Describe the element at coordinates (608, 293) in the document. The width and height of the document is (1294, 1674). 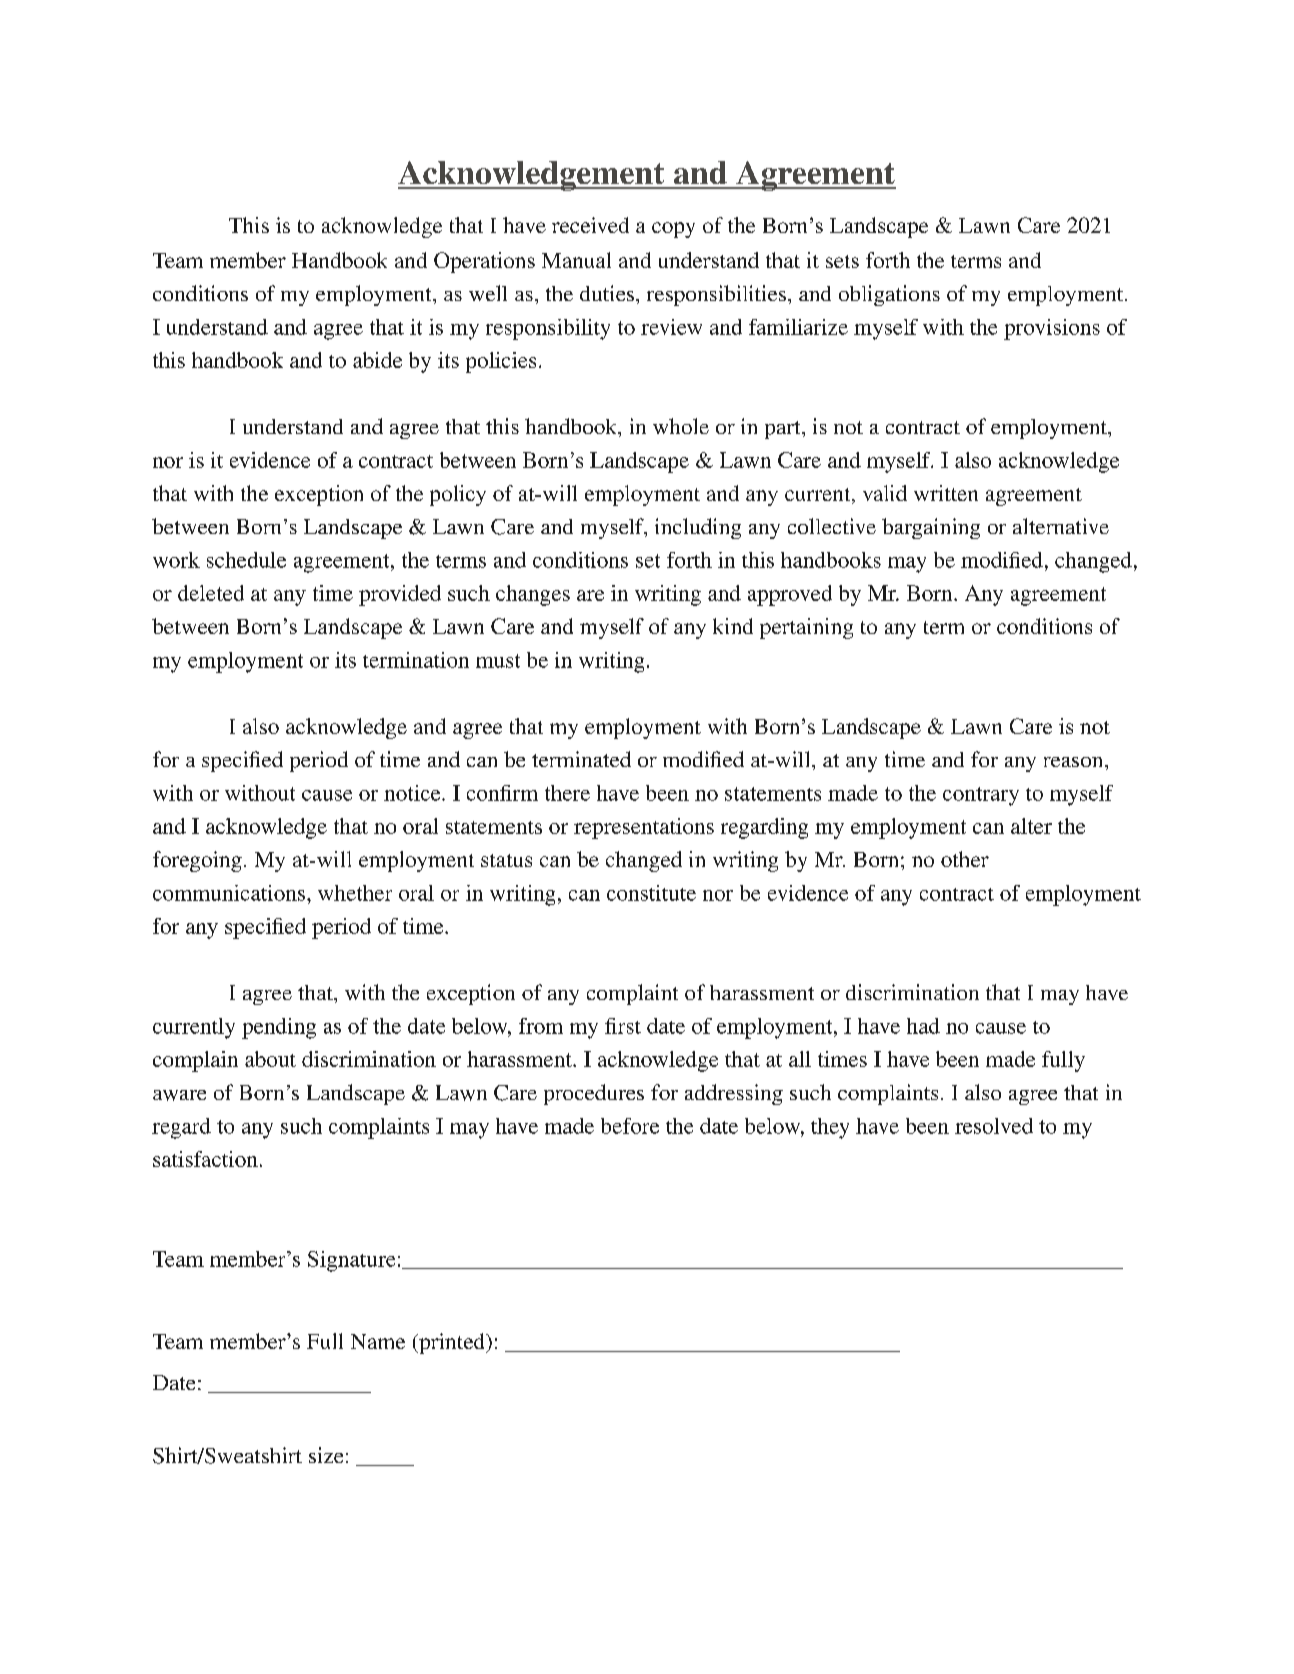
I see `duties` at that location.
